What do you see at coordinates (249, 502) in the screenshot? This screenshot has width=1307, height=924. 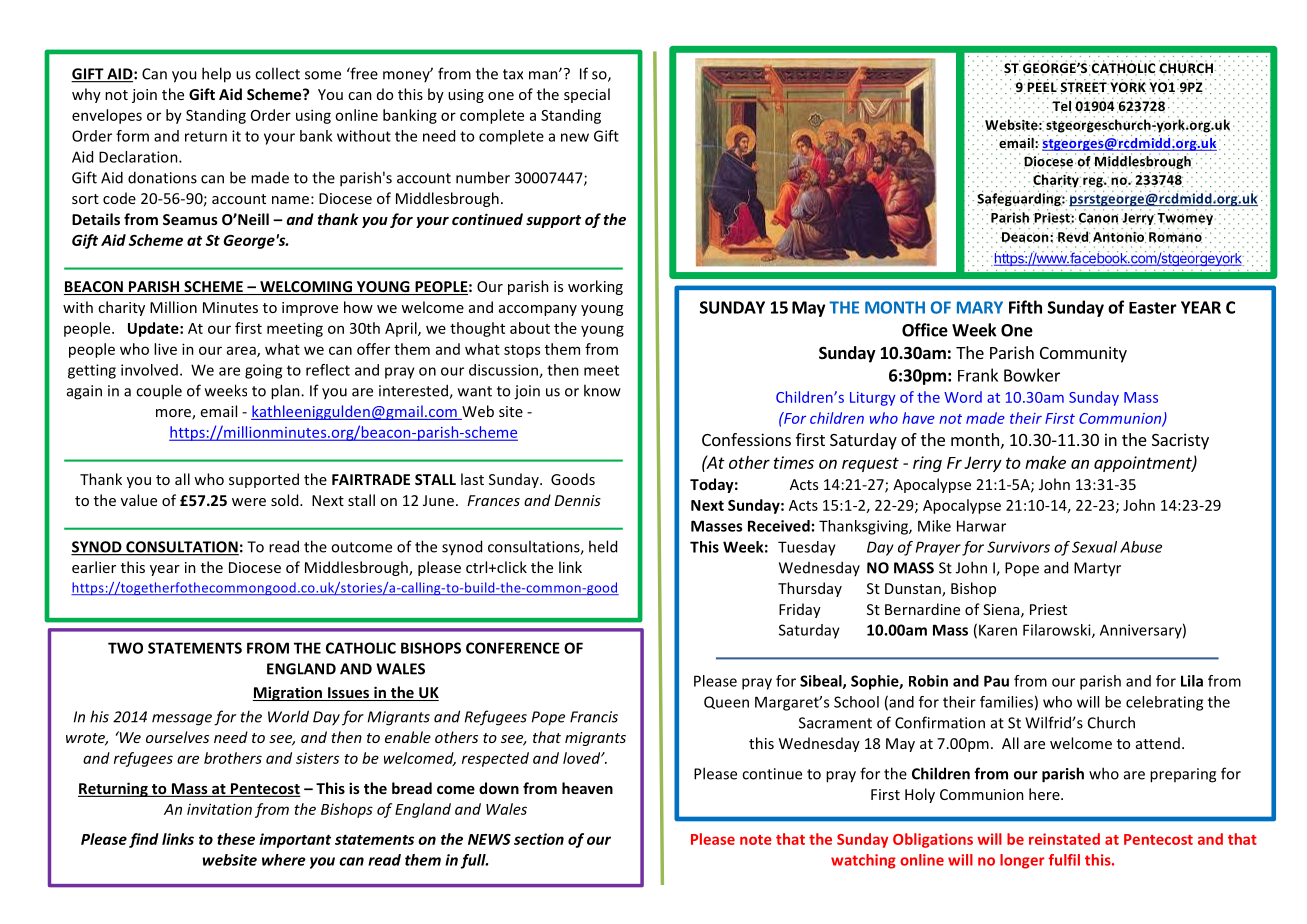 I see `were` at bounding box center [249, 502].
